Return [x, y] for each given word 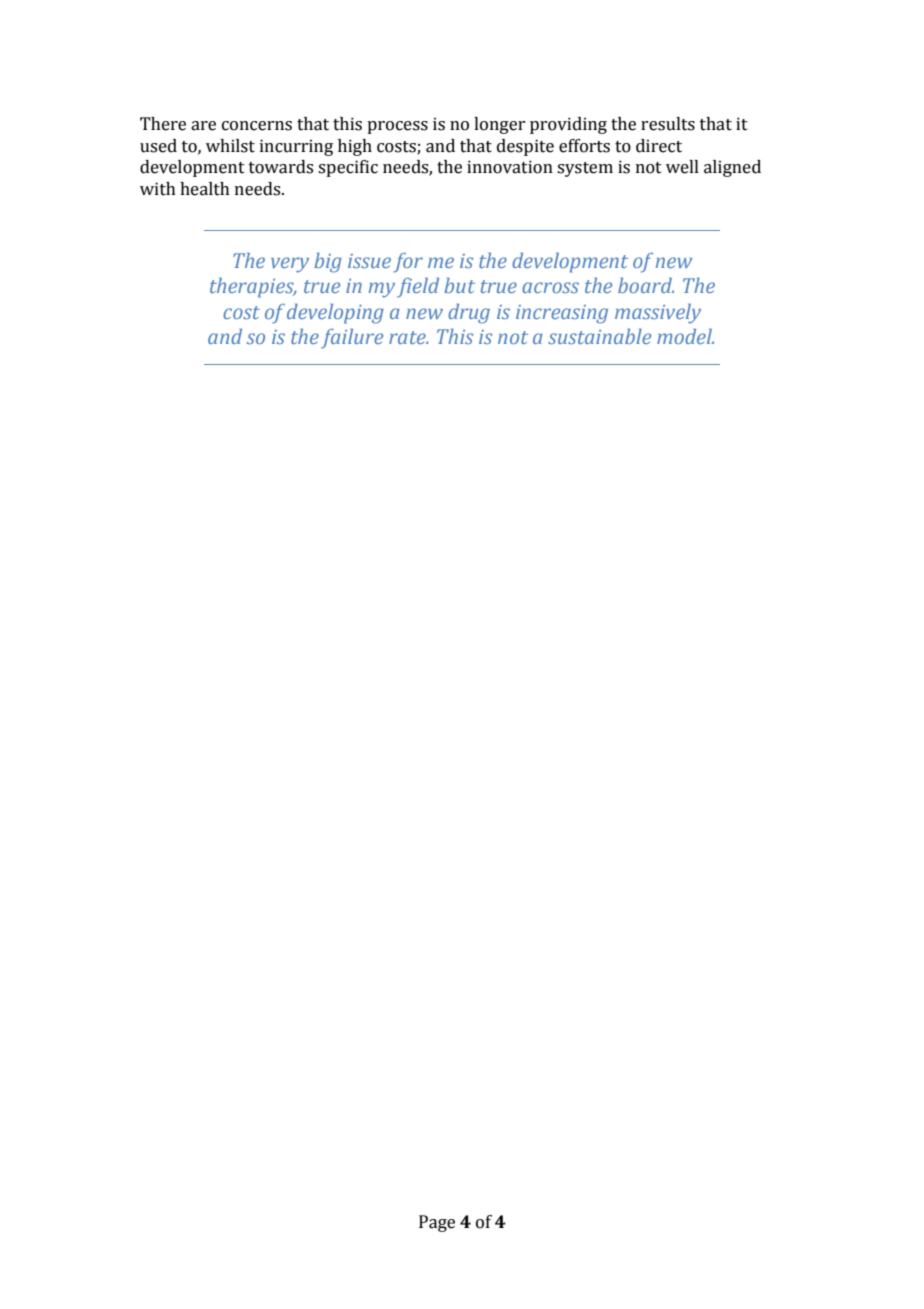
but [459, 285]
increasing [562, 314]
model [685, 336]
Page [437, 1223]
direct [659, 146]
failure [352, 339]
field [418, 288]
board [646, 285]
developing [335, 314]
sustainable [599, 336]
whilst [230, 146]
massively [658, 314]
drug [469, 314]
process [397, 127]
